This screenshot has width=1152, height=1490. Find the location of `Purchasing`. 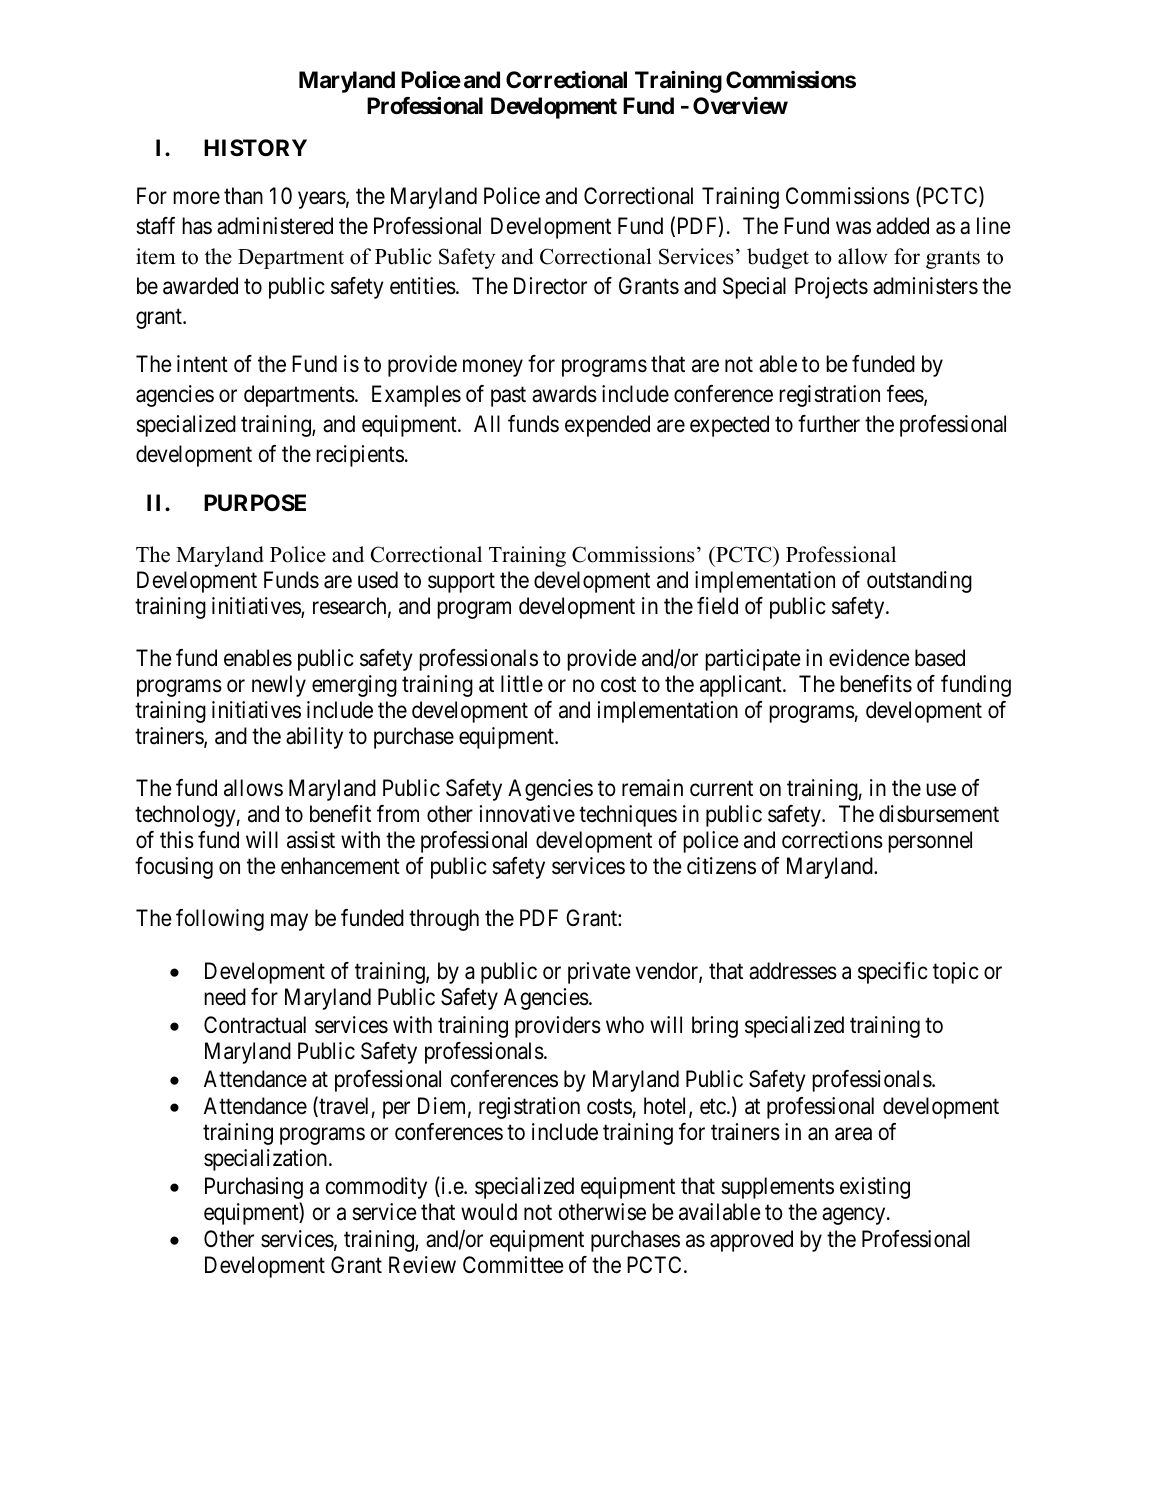

Purchasing is located at coordinates (254, 1188).
